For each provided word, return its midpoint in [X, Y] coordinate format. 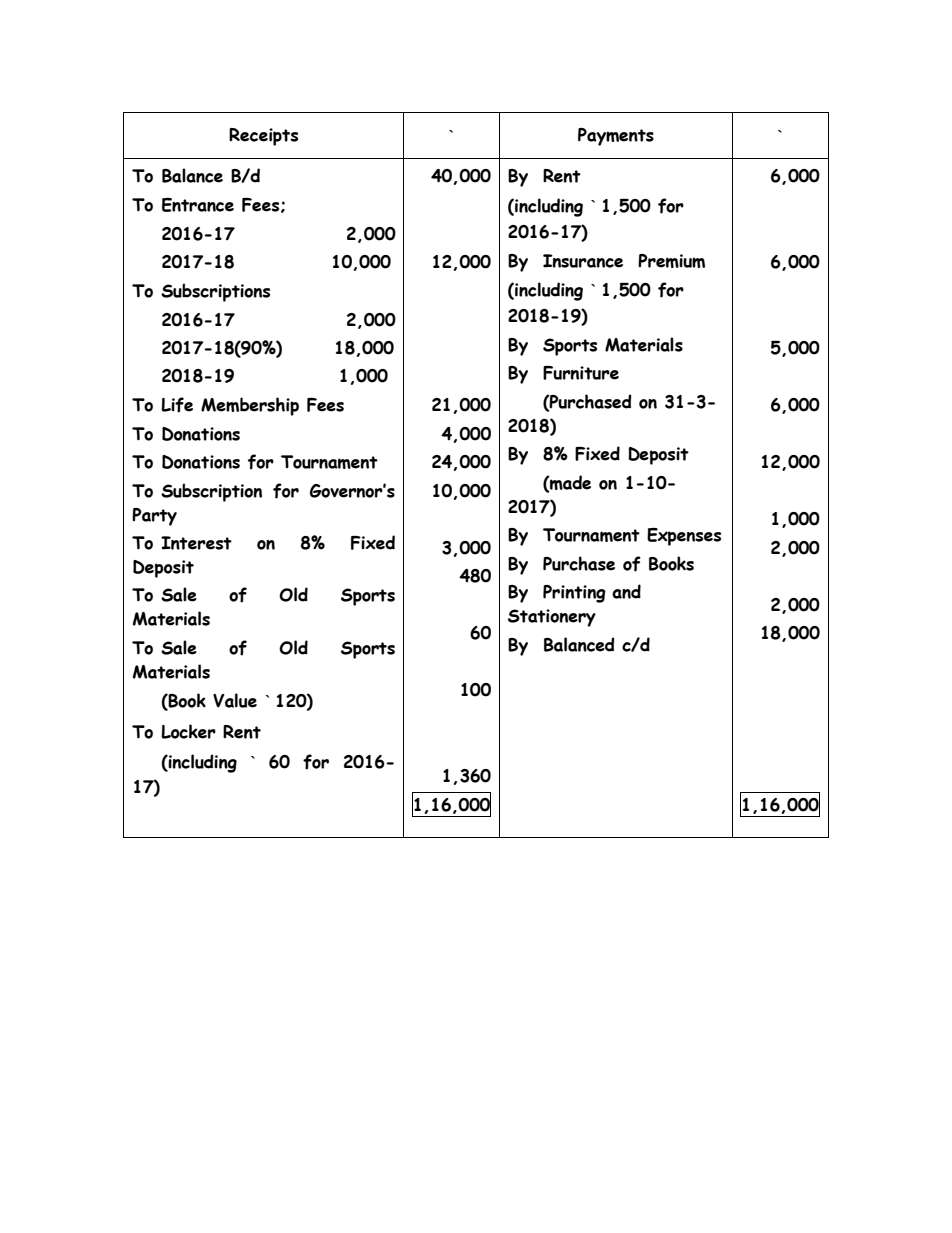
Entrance [198, 205]
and [626, 591]
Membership [250, 406]
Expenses [684, 537]
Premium [671, 261]
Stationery [552, 618]
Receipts [263, 137]
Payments [616, 137]
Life [177, 405]
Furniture [581, 373]
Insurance [583, 261]
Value [235, 700]
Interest [196, 543]
